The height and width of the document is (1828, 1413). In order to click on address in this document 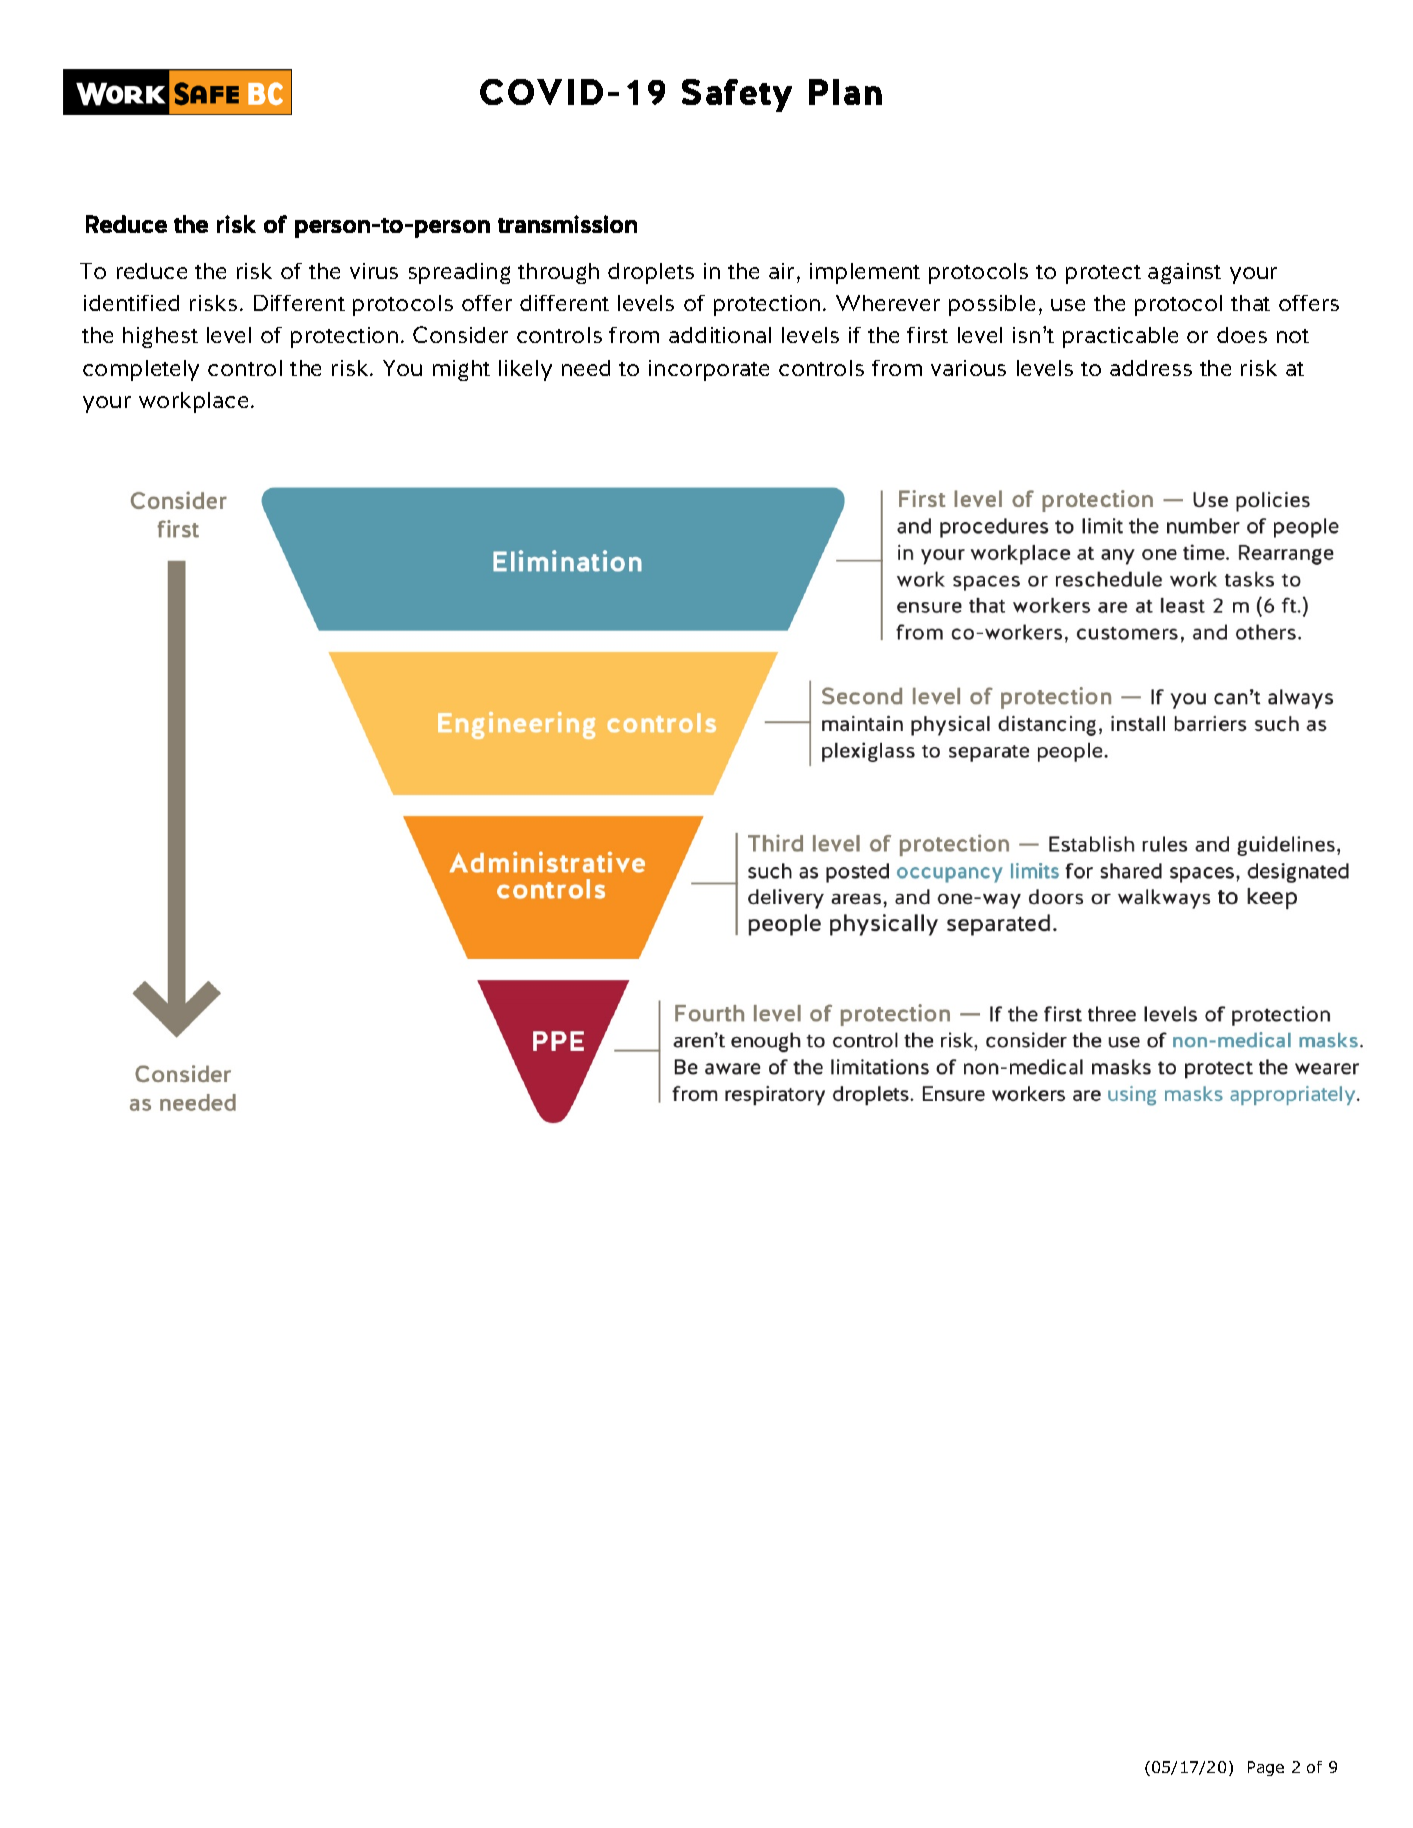, I will do `click(1151, 368)`.
